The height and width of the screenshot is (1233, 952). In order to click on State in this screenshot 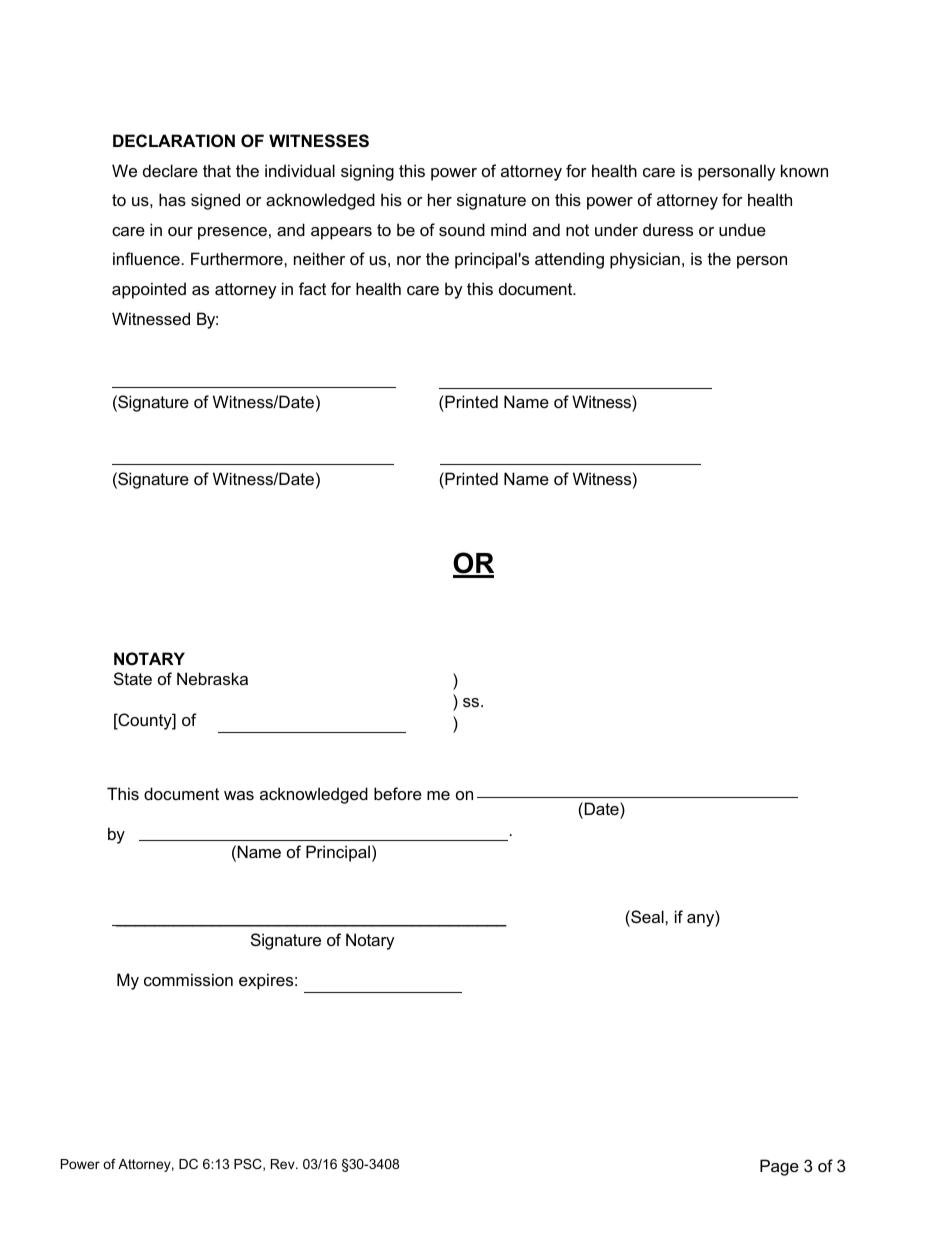, I will do `click(133, 678)`.
